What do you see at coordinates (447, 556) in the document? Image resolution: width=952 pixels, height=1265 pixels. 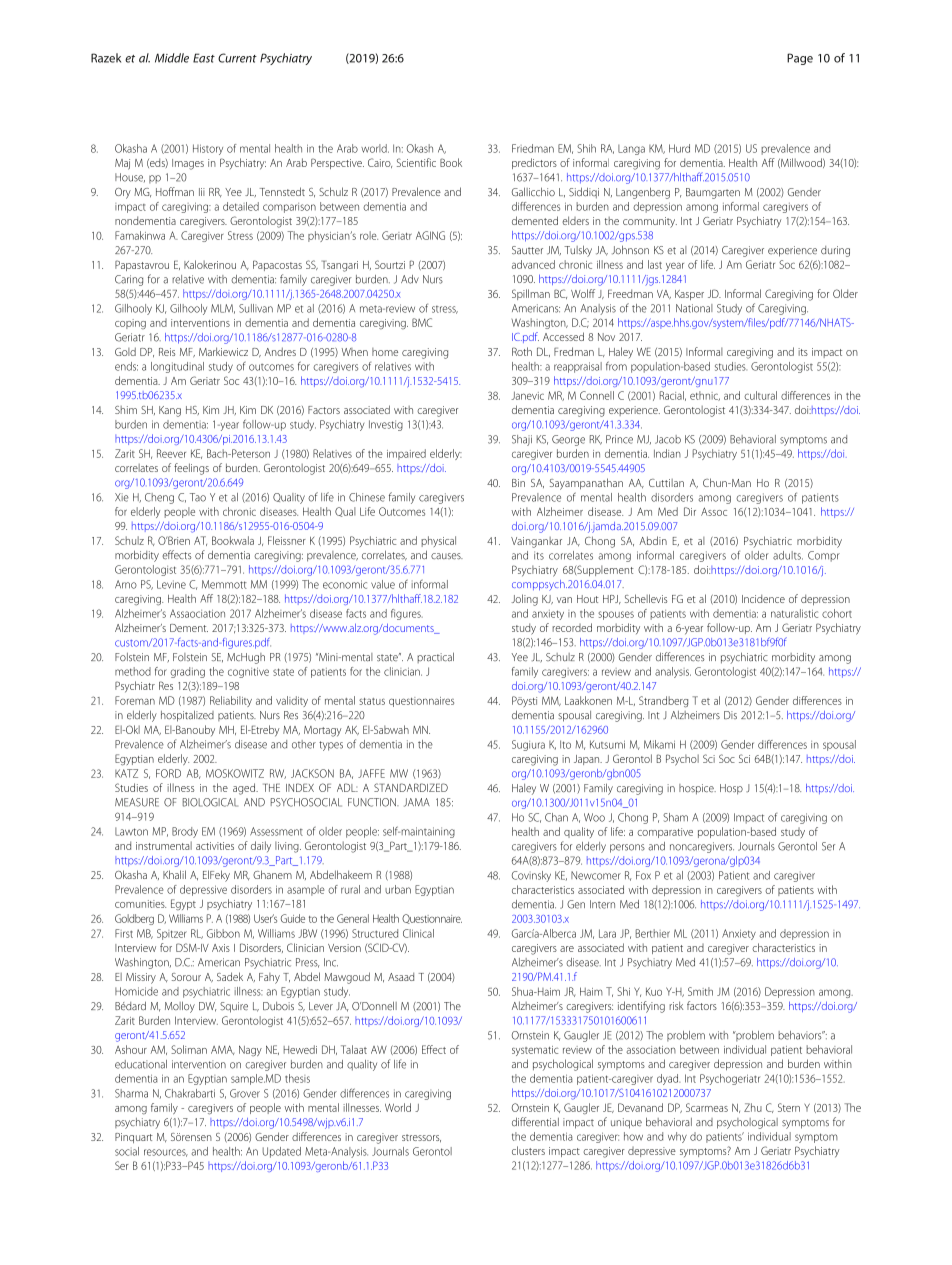 I see `causes` at bounding box center [447, 556].
